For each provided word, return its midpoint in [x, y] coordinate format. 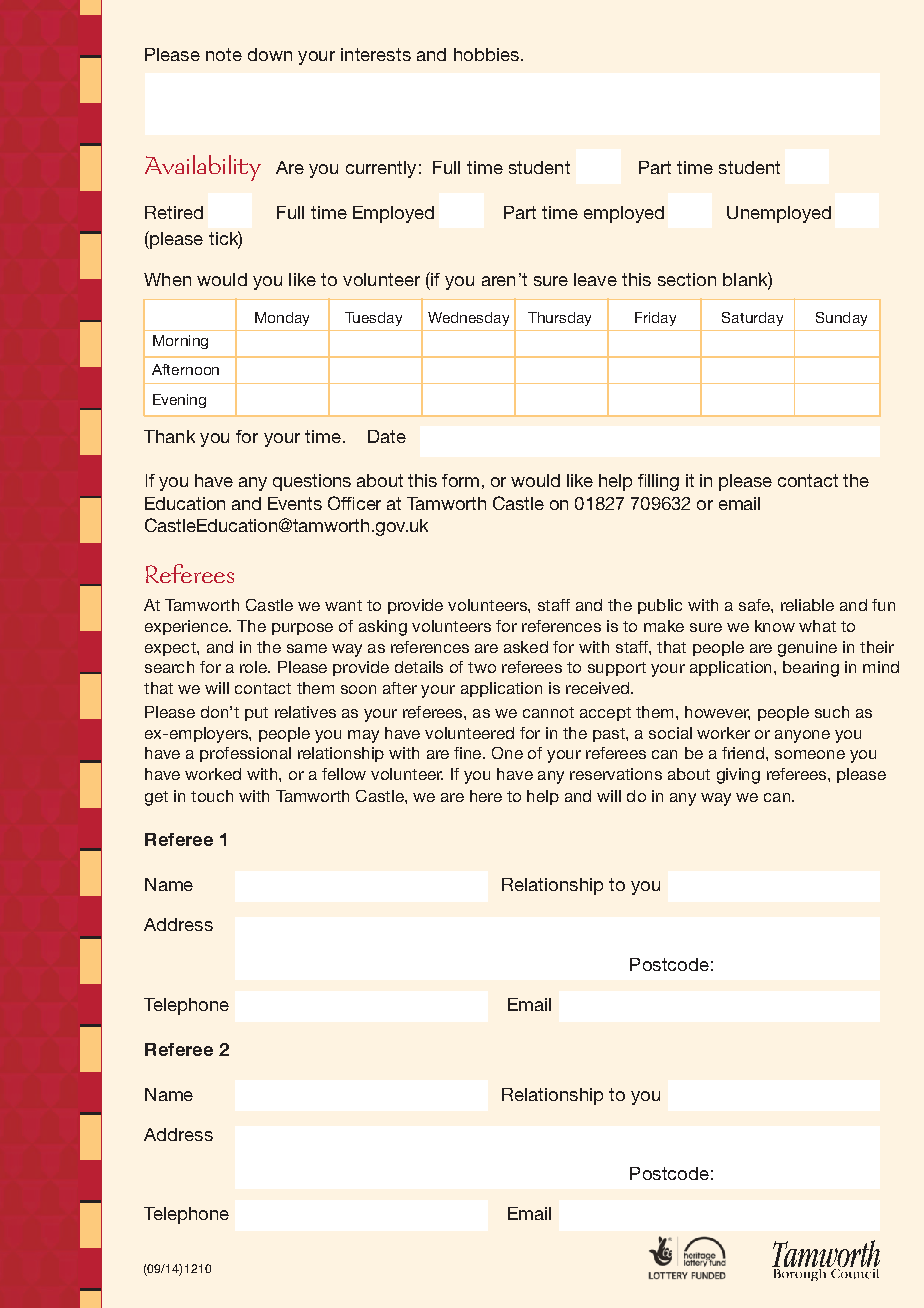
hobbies [486, 54]
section [687, 279]
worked [213, 774]
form [460, 480]
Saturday [752, 319]
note [224, 54]
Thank [169, 436]
